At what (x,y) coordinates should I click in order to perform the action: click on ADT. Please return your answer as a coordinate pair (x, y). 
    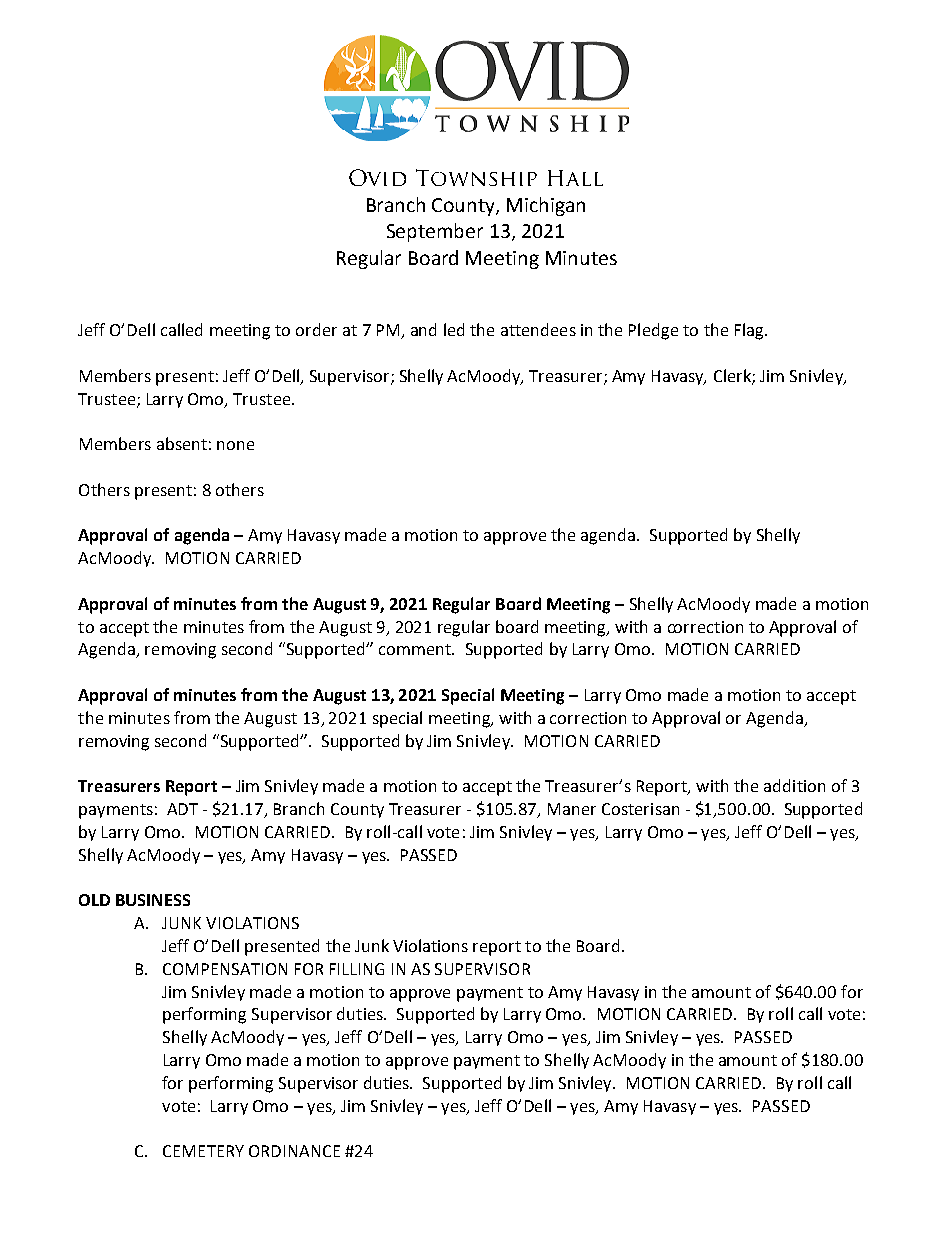
    Looking at the image, I should click on (182, 809).
